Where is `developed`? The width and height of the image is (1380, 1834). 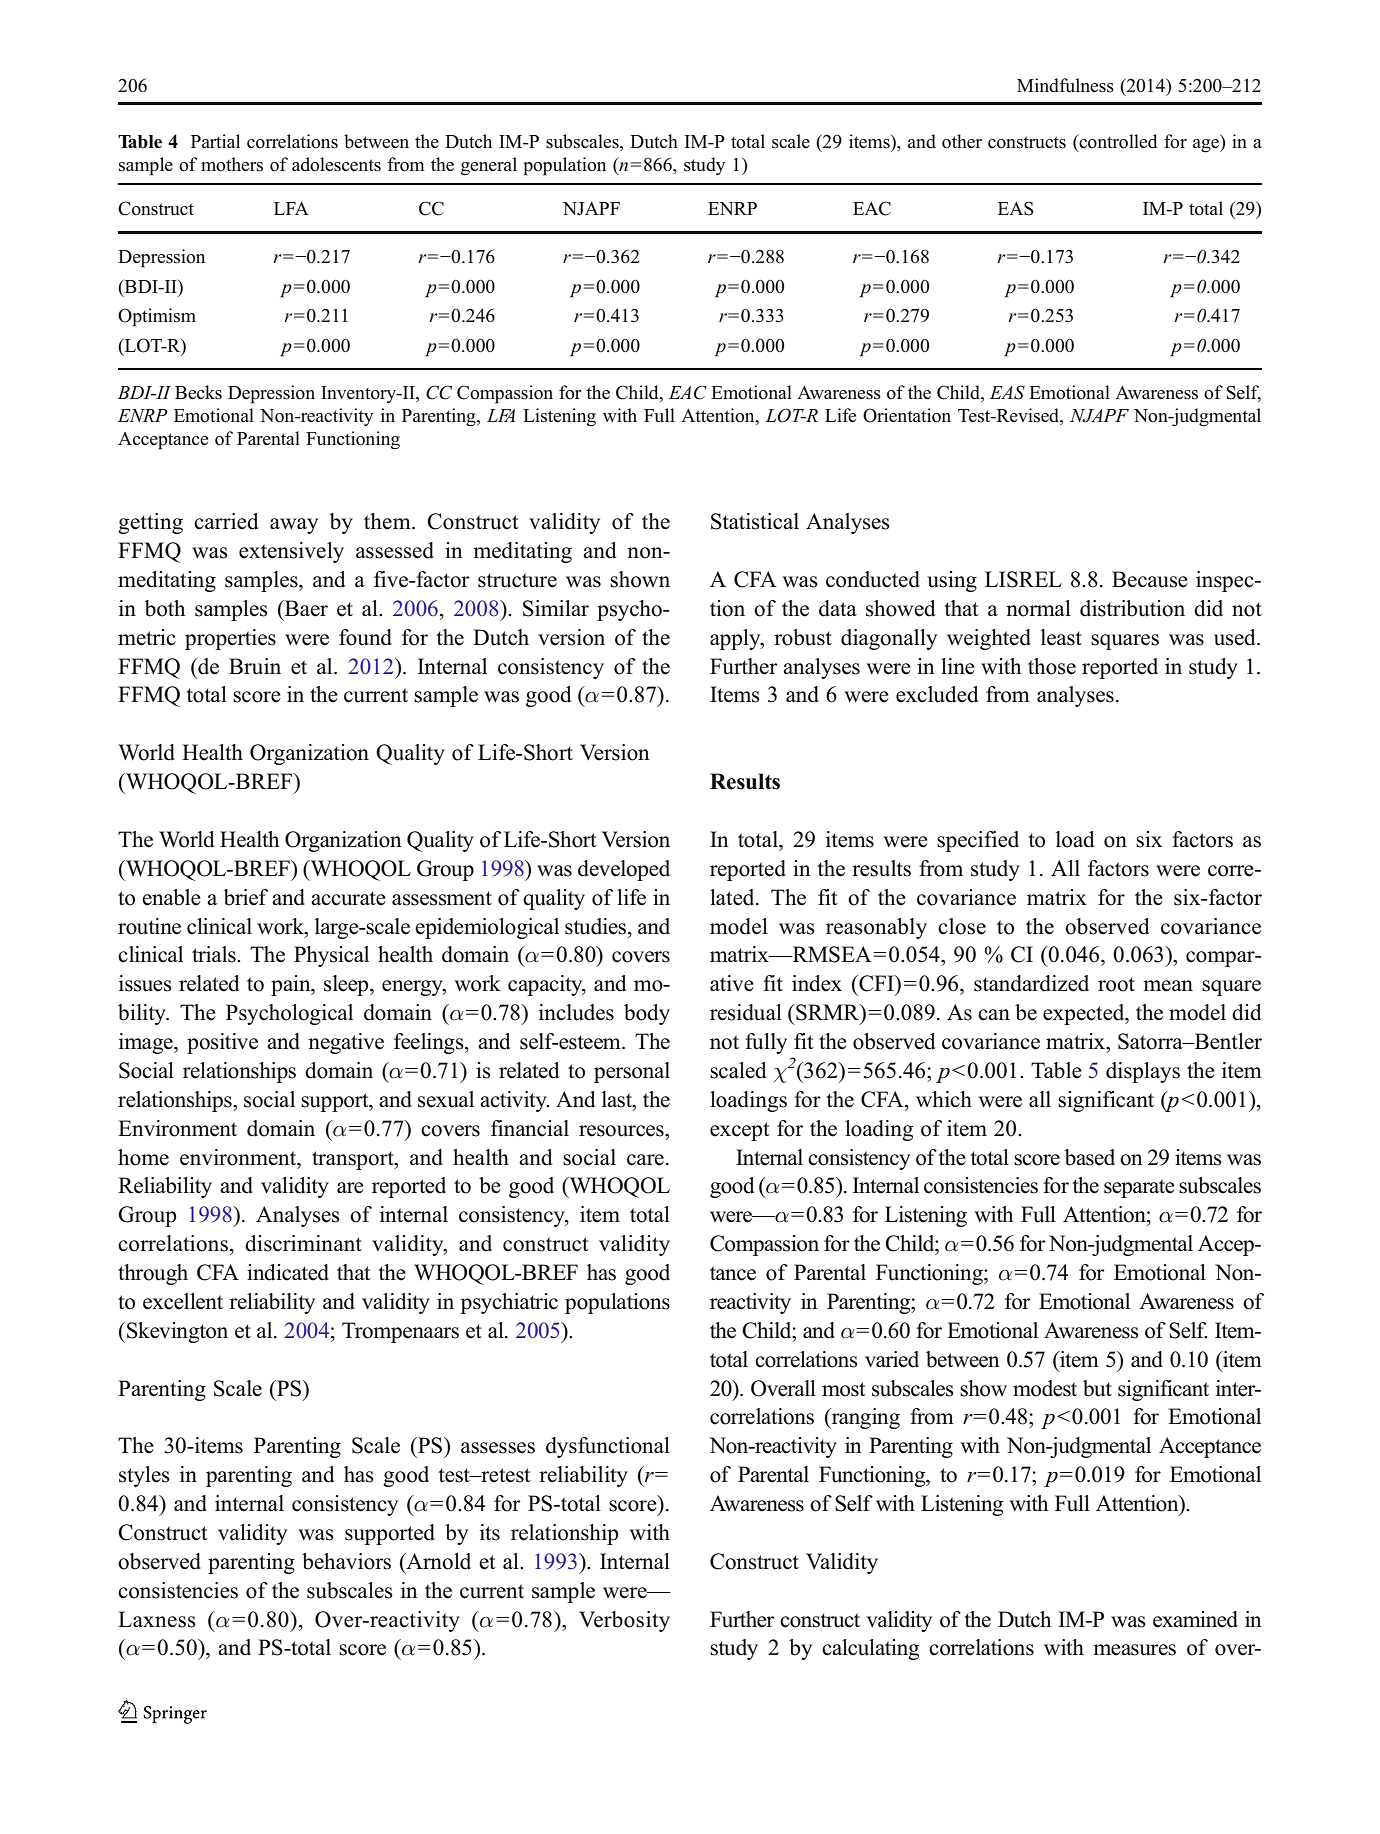 developed is located at coordinates (624, 870).
